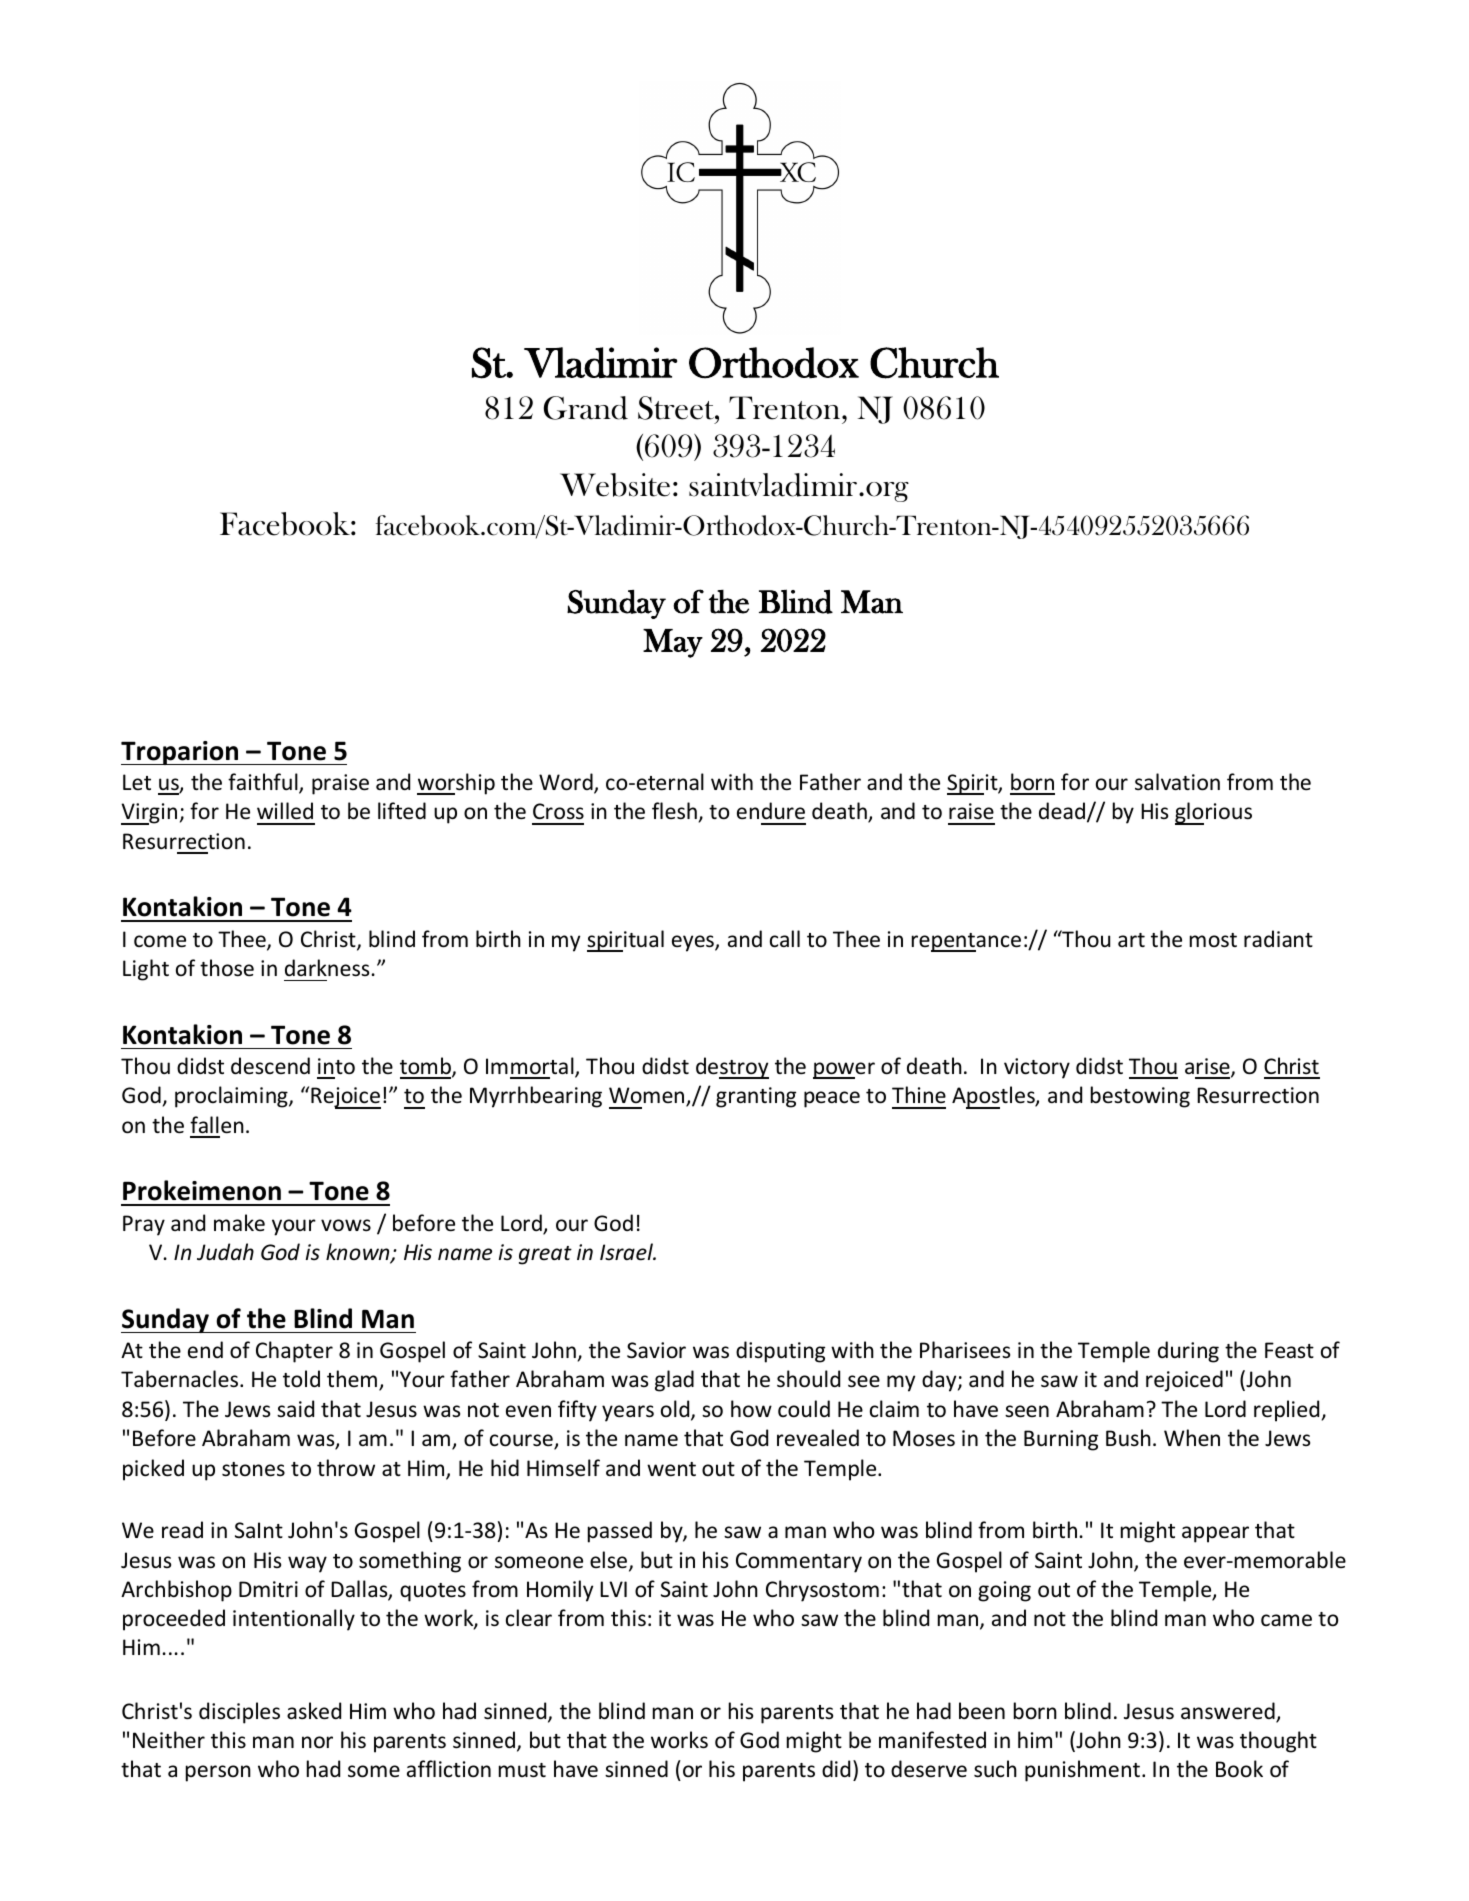 The height and width of the document is (1901, 1469). I want to click on Grand, so click(586, 408).
